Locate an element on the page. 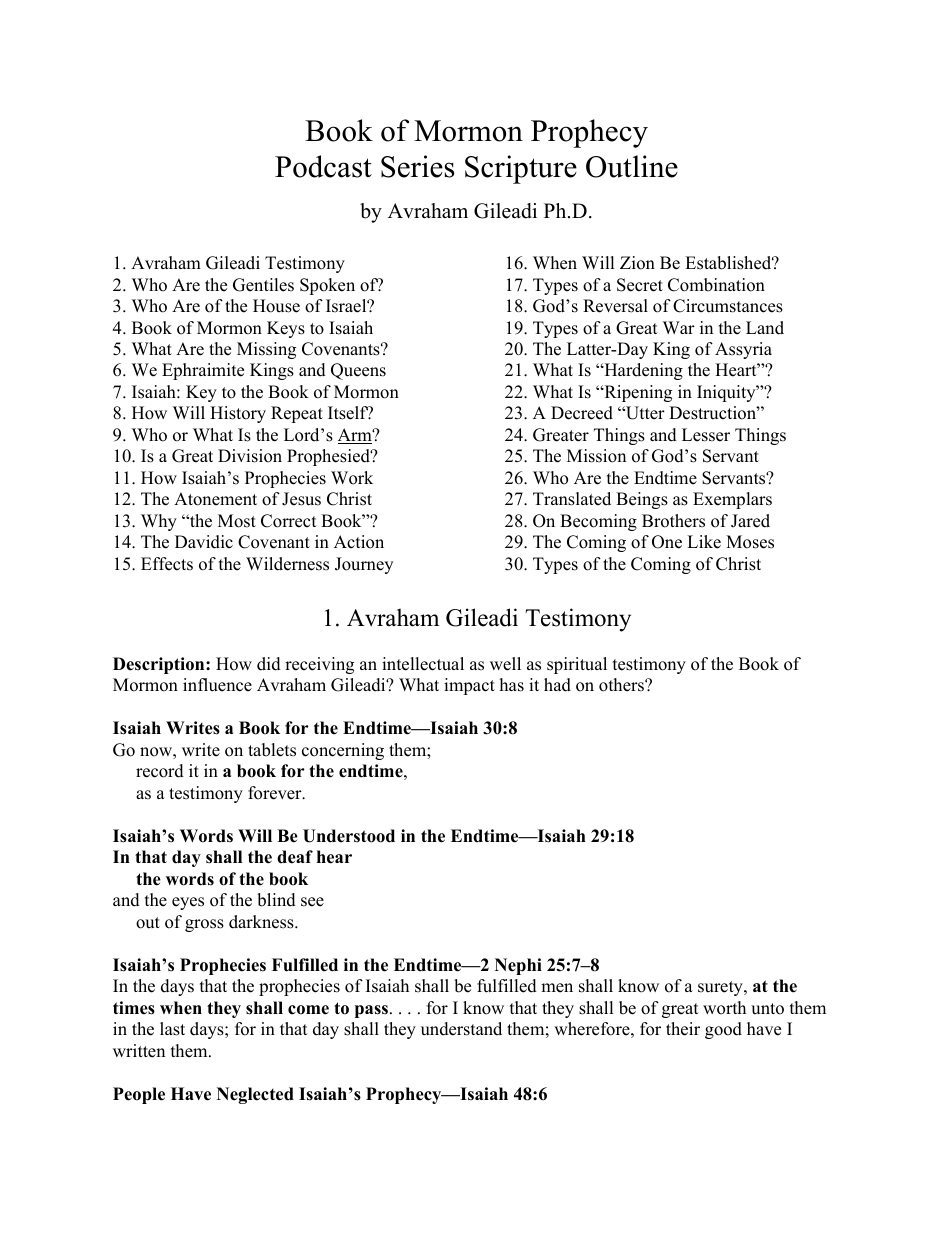 The image size is (952, 1233). Like is located at coordinates (704, 542).
